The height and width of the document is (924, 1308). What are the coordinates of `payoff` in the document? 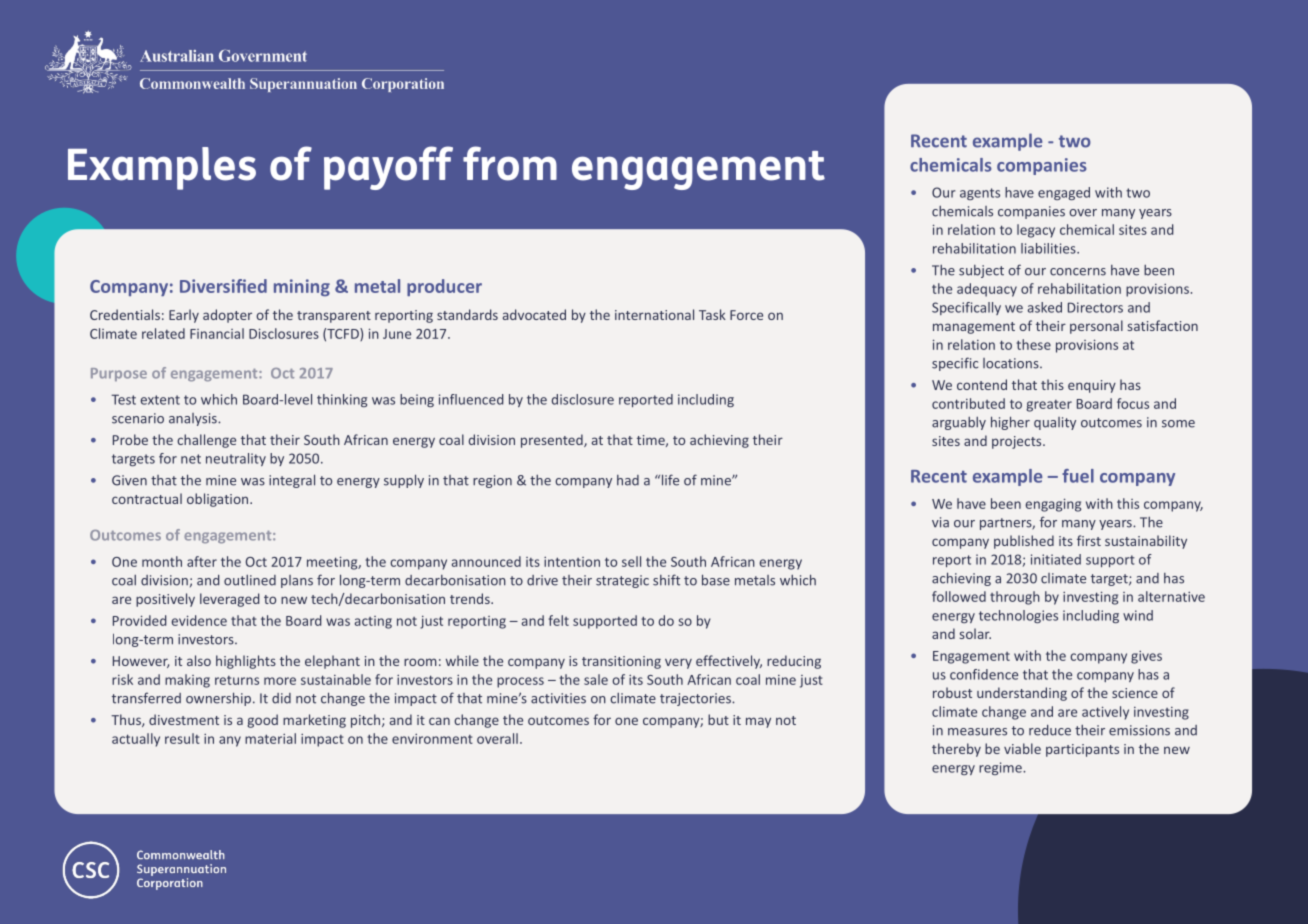 It's located at (388, 168).
